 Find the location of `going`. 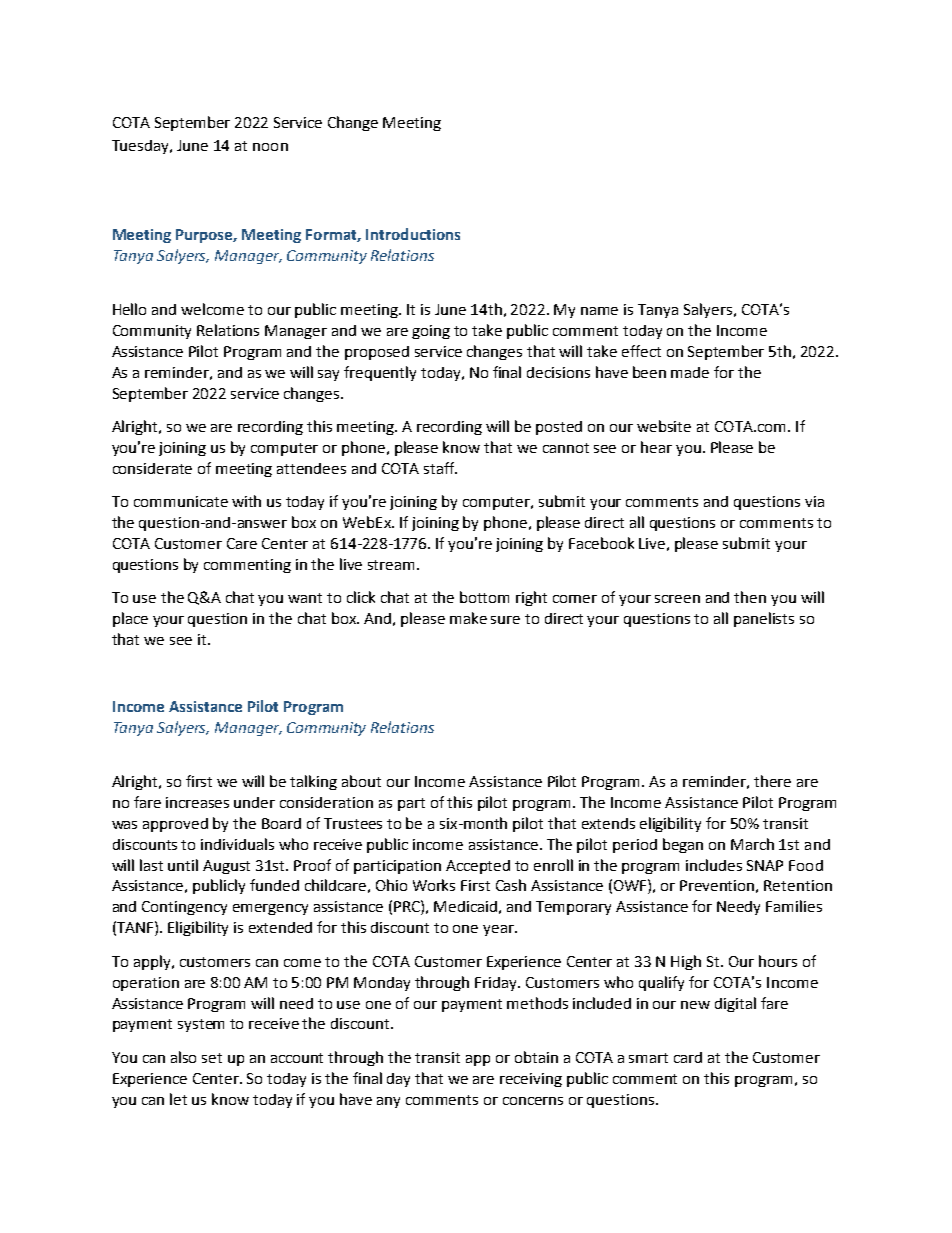

going is located at coordinates (431, 332).
